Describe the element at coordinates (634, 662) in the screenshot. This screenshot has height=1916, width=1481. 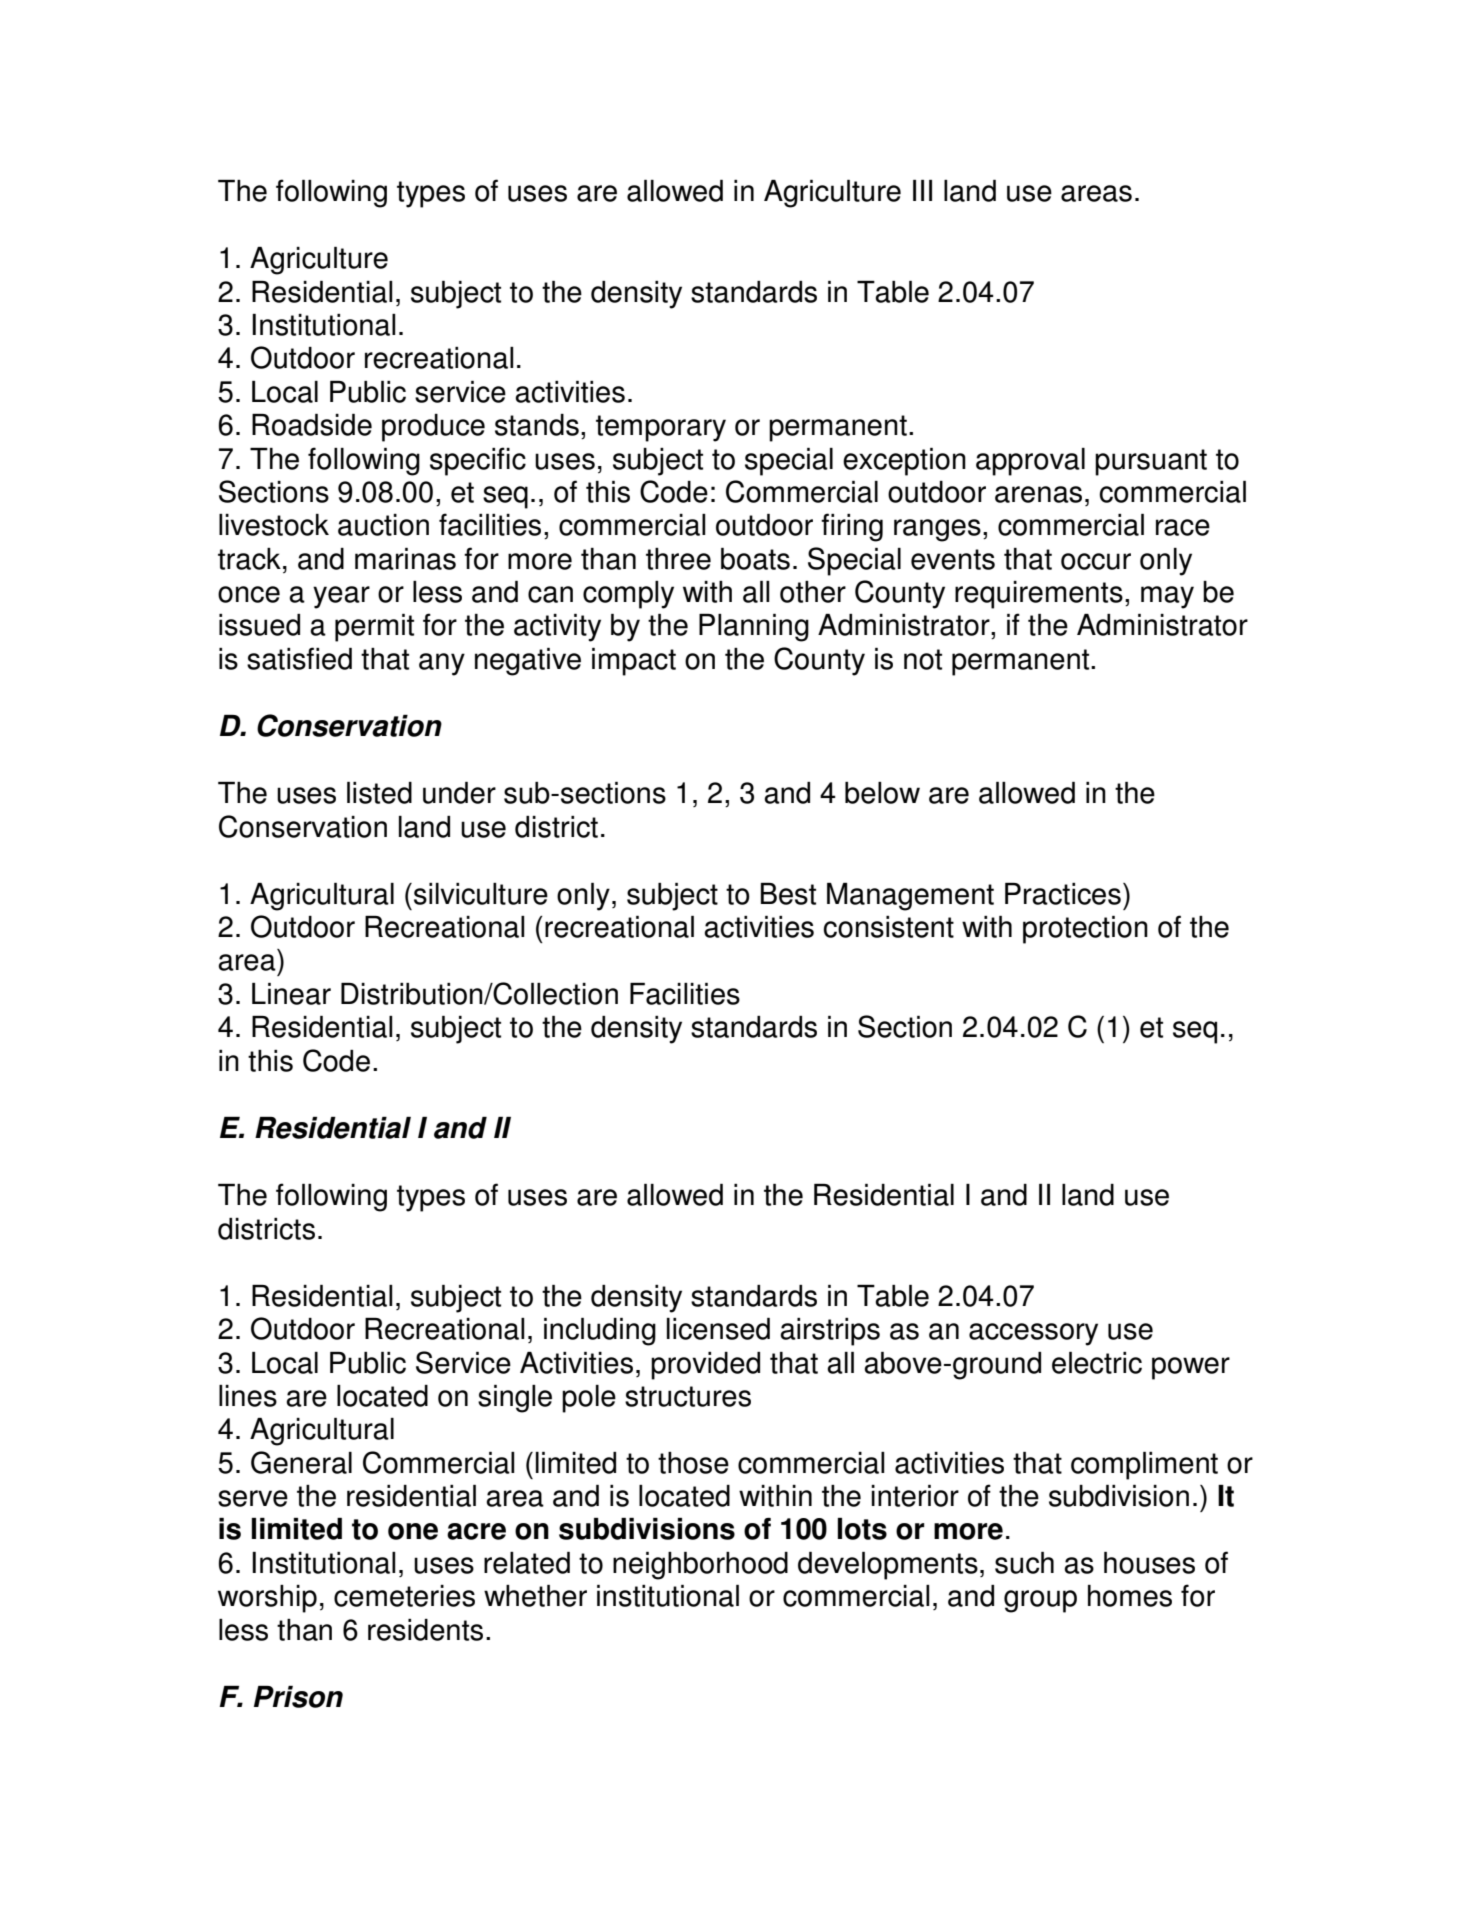
I see `impact` at that location.
